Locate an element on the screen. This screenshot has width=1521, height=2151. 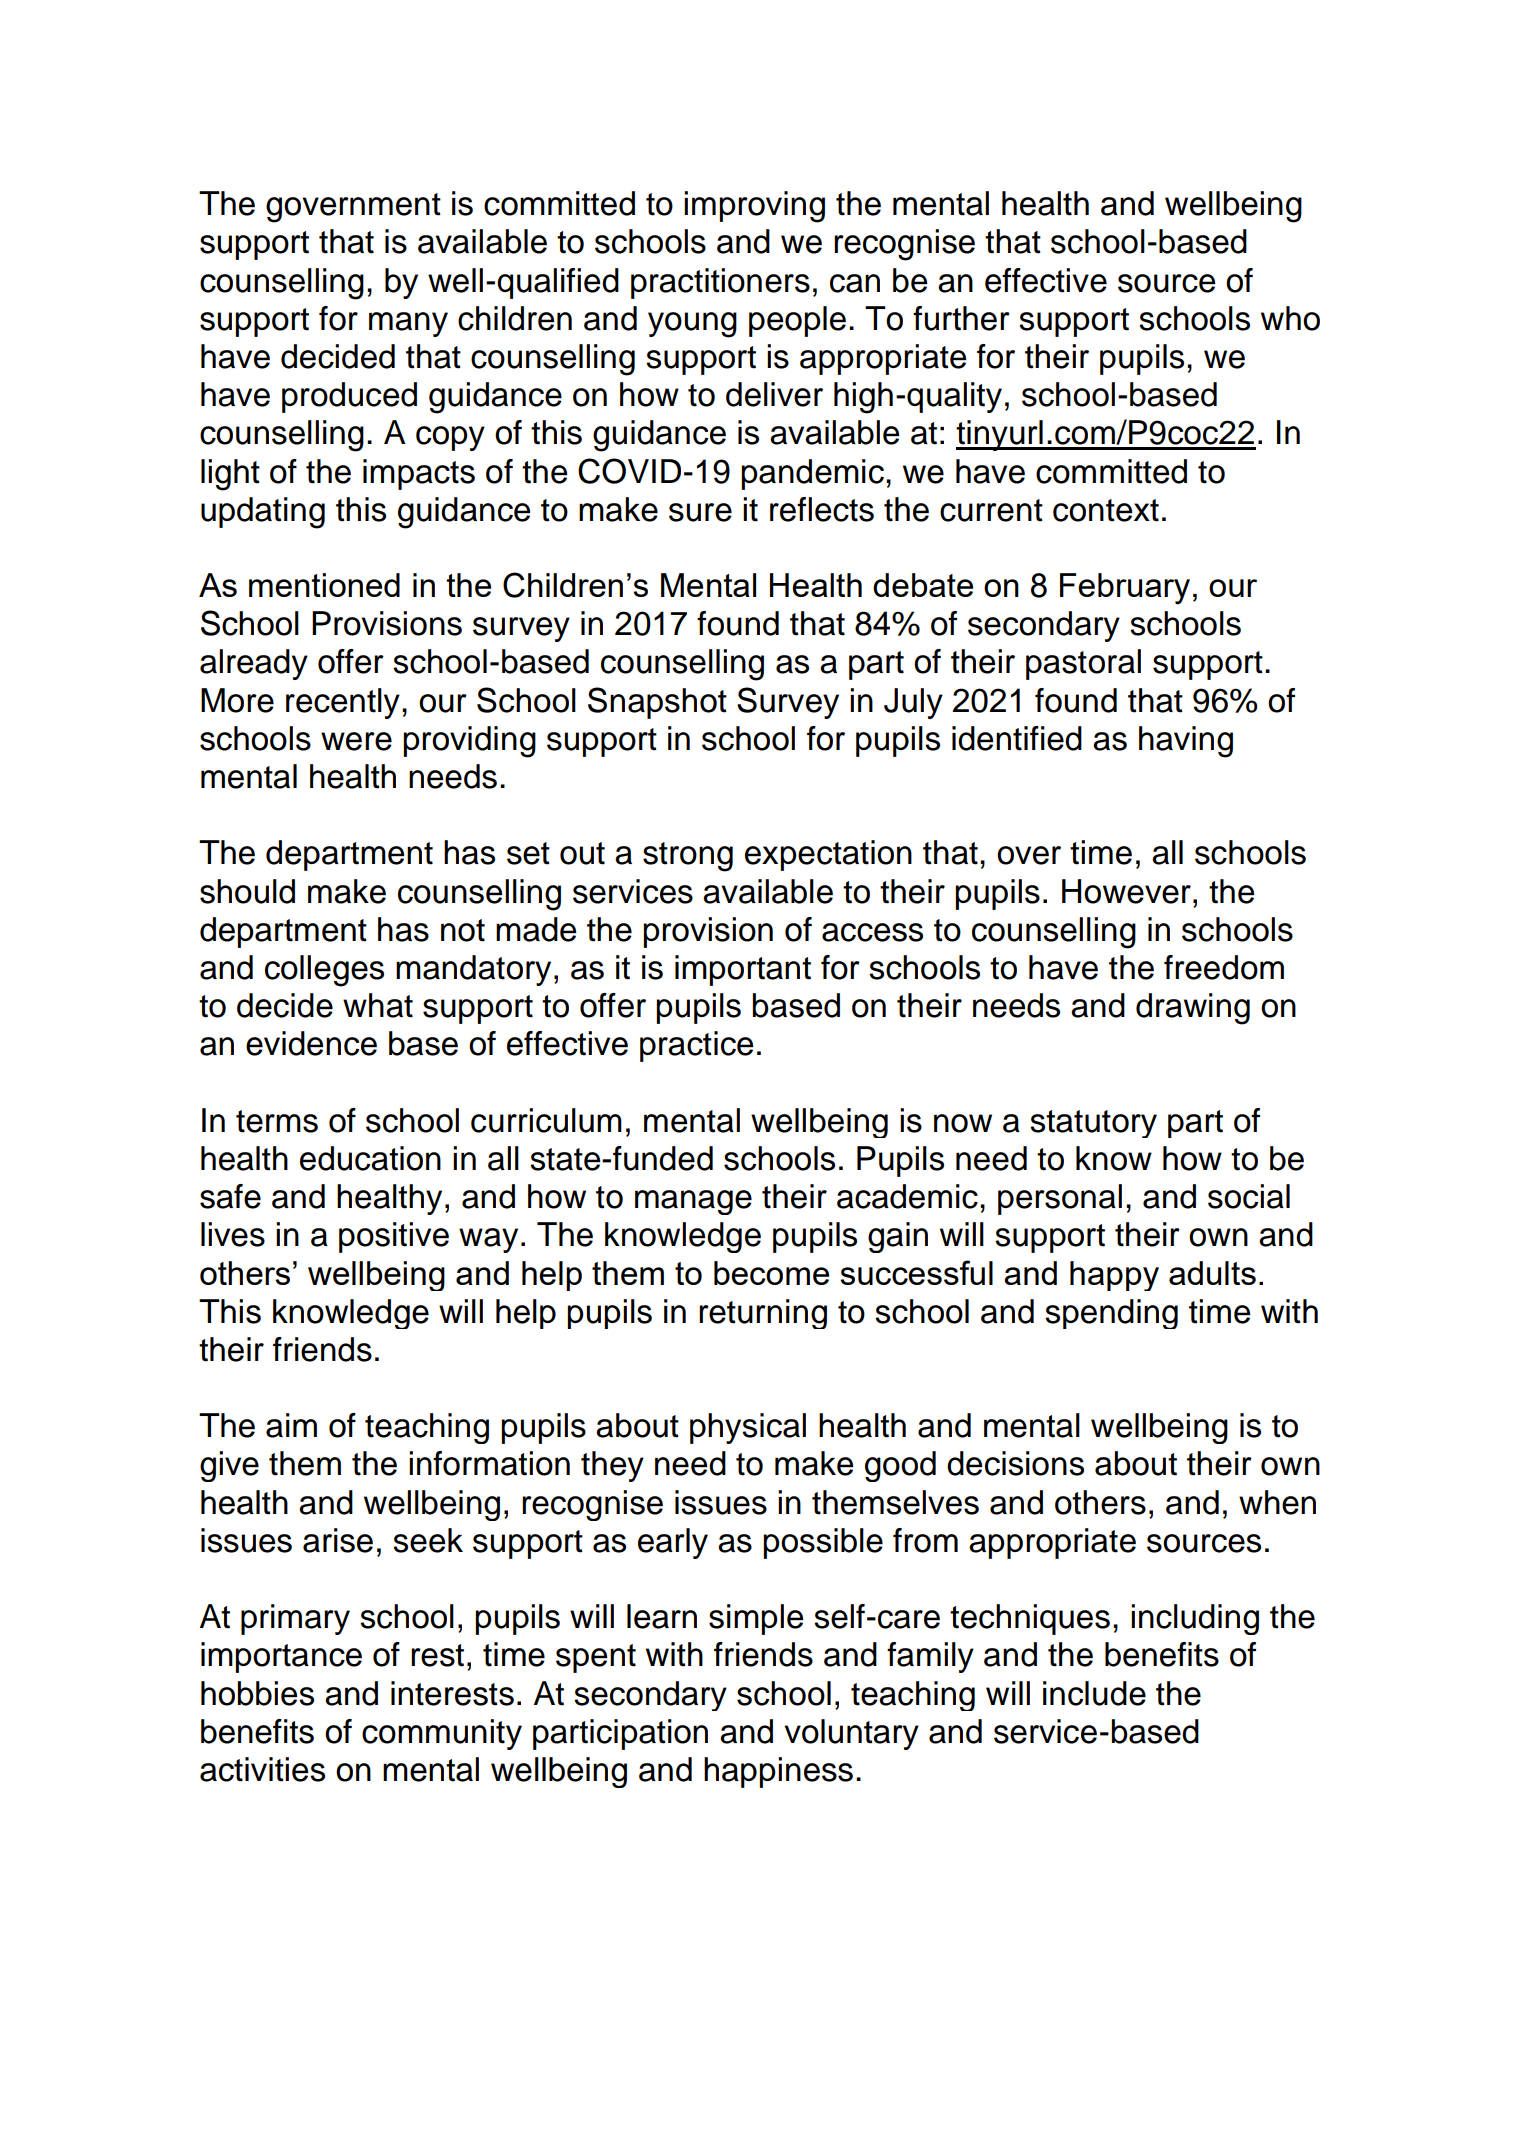
community is located at coordinates (442, 1734).
